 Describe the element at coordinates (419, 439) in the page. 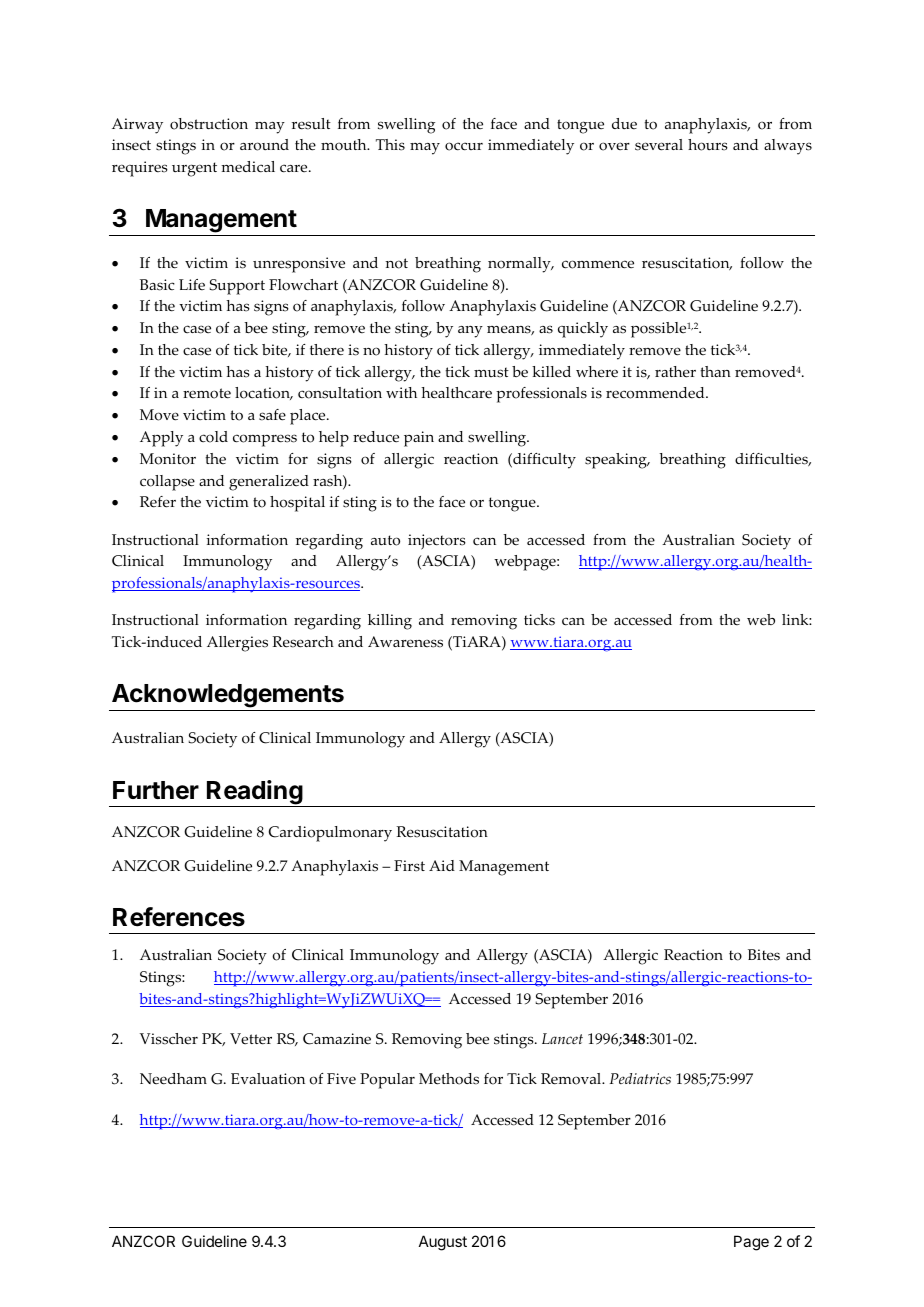

I see `pain` at that location.
